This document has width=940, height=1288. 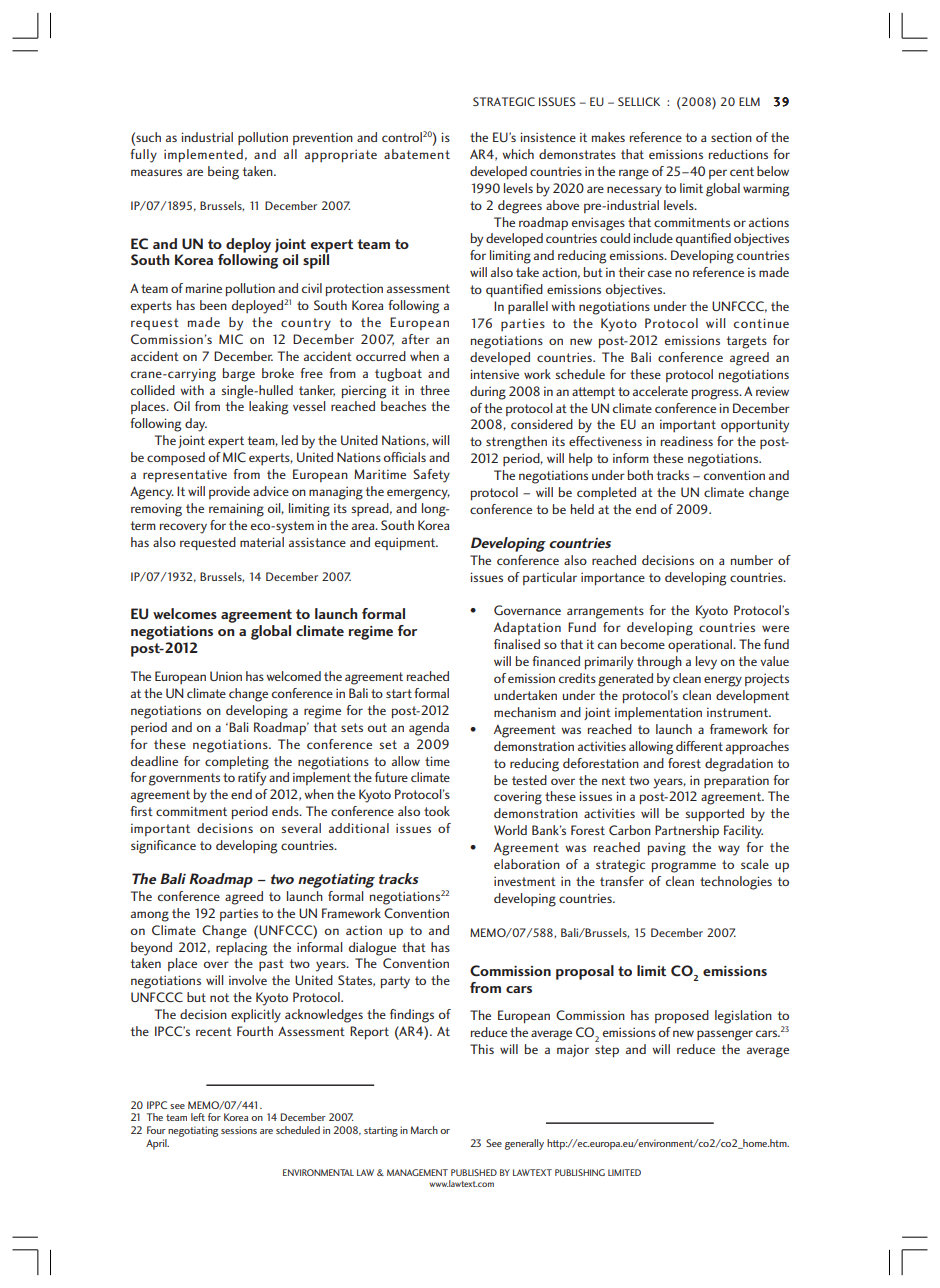 What do you see at coordinates (699, 746) in the document?
I see `different` at bounding box center [699, 746].
